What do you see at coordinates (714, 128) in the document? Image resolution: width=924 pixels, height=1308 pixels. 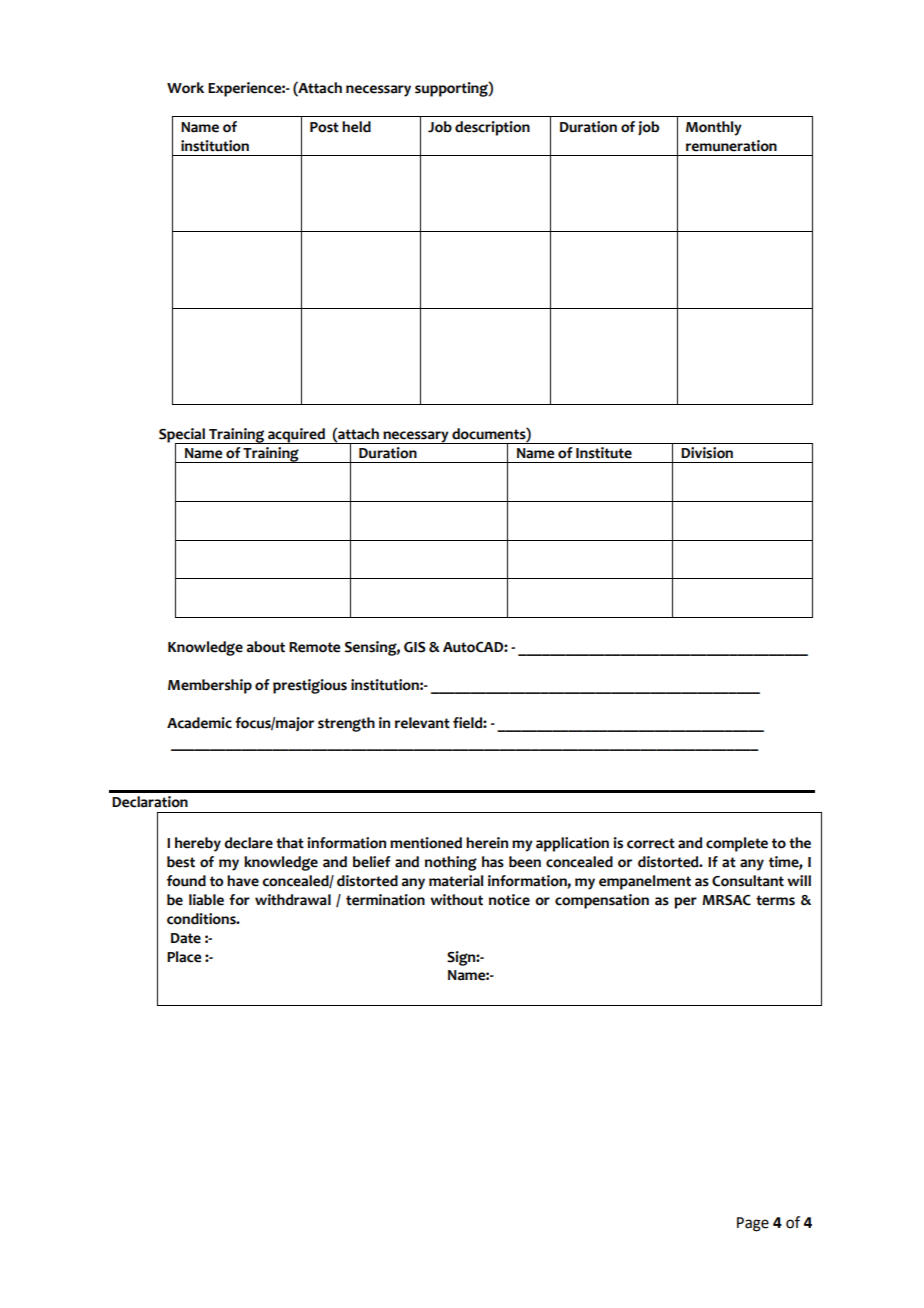 I see `Monthly` at bounding box center [714, 128].
